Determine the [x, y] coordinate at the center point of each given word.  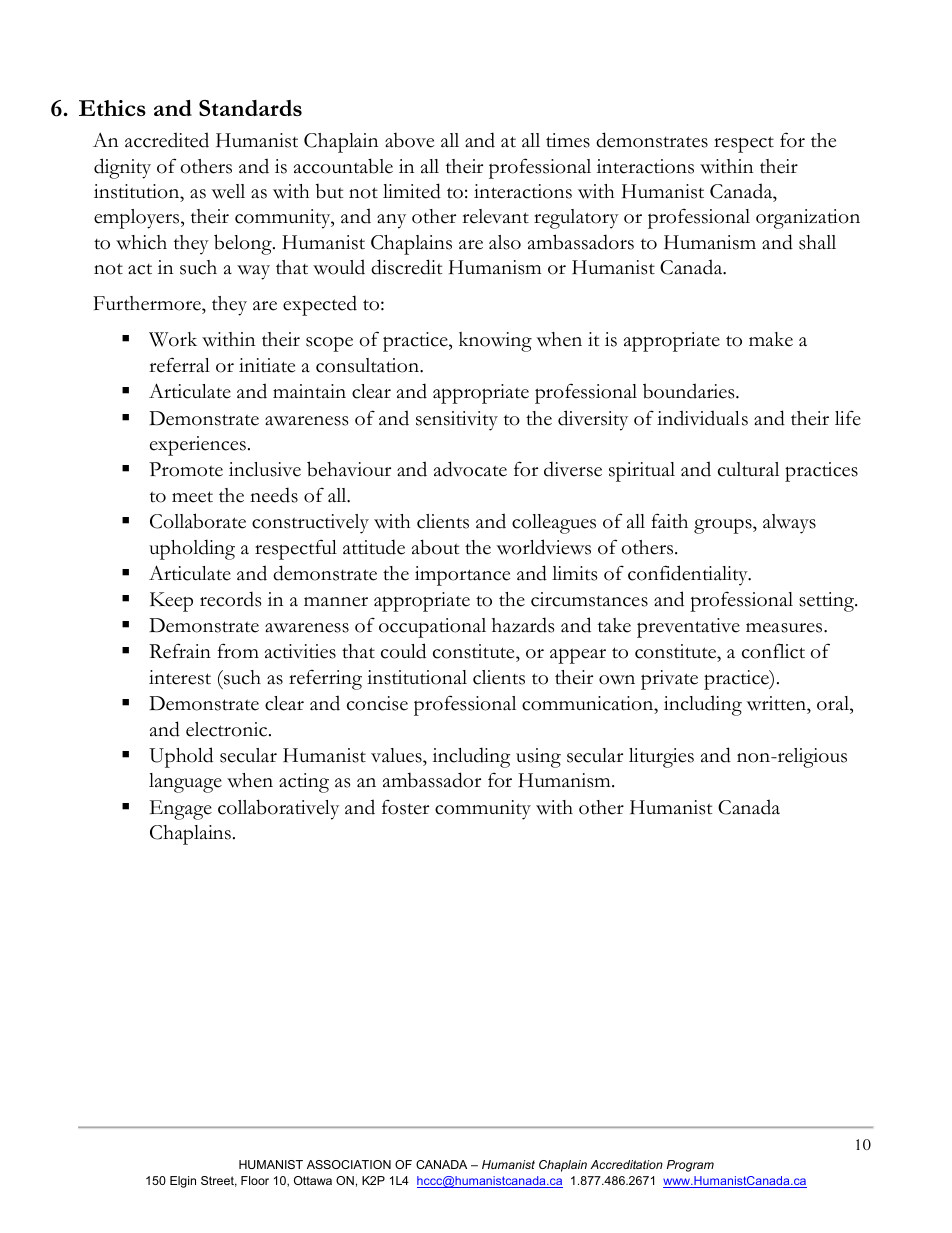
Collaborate [198, 521]
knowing [495, 342]
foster [405, 807]
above [409, 140]
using [538, 758]
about [435, 547]
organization [808, 219]
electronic [228, 729]
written [777, 703]
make [771, 339]
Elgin [183, 1182]
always [789, 524]
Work [173, 339]
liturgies [661, 758]
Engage [181, 810]
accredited [167, 140]
